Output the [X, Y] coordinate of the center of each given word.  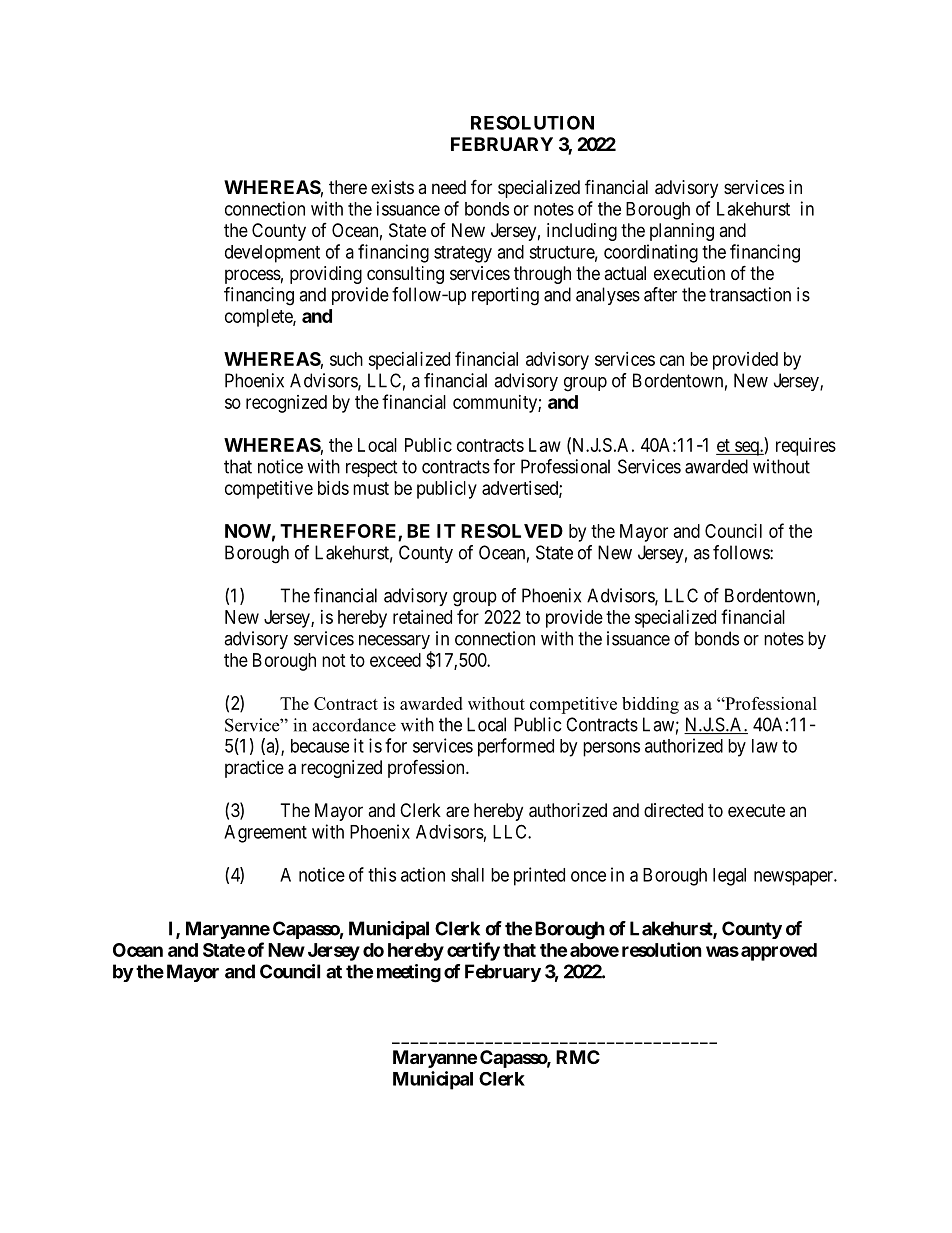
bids [333, 488]
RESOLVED [512, 531]
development [272, 254]
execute [756, 810]
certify [473, 951]
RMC [578, 1057]
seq [747, 448]
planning [682, 232]
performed [516, 747]
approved [779, 952]
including [582, 232]
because [320, 746]
